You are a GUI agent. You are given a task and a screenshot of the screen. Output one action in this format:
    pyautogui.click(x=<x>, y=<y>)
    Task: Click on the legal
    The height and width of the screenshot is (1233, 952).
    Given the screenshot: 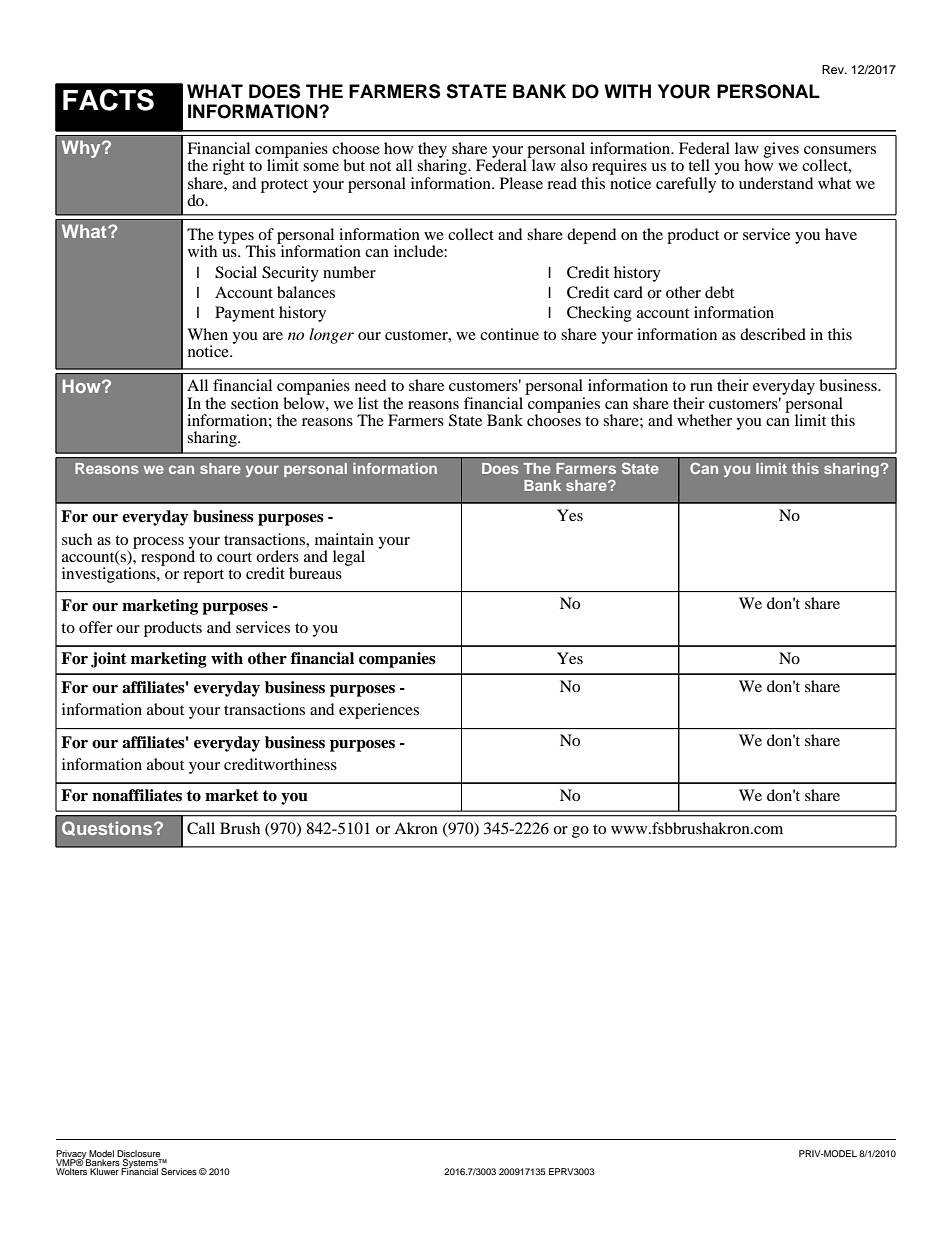 What is the action you would take?
    pyautogui.click(x=349, y=558)
